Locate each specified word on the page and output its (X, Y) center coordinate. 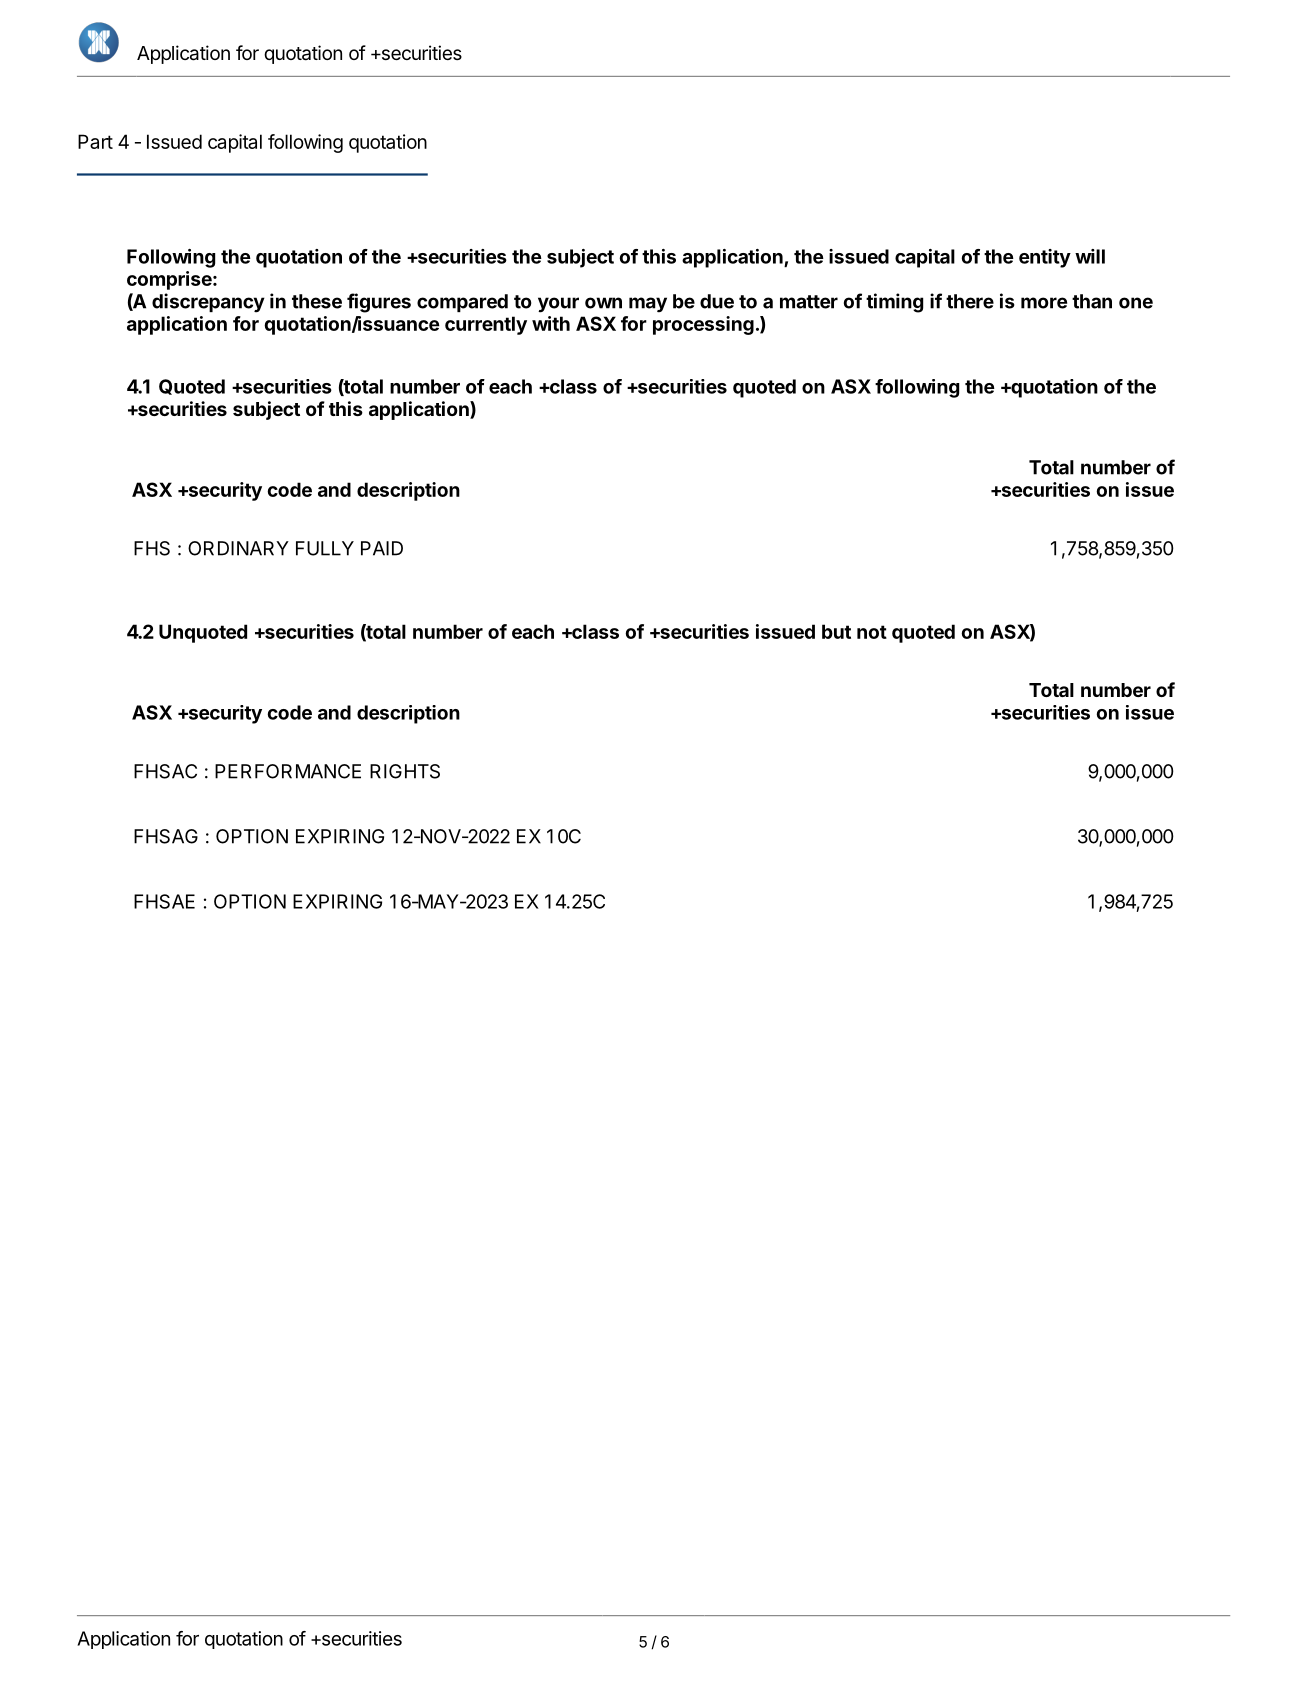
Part (95, 141)
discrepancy (208, 303)
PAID (382, 548)
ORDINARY (238, 548)
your (558, 305)
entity (1045, 258)
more (1044, 303)
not (872, 632)
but (836, 631)
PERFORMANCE (288, 771)
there (970, 301)
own (603, 303)
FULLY (325, 548)
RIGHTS (405, 771)
